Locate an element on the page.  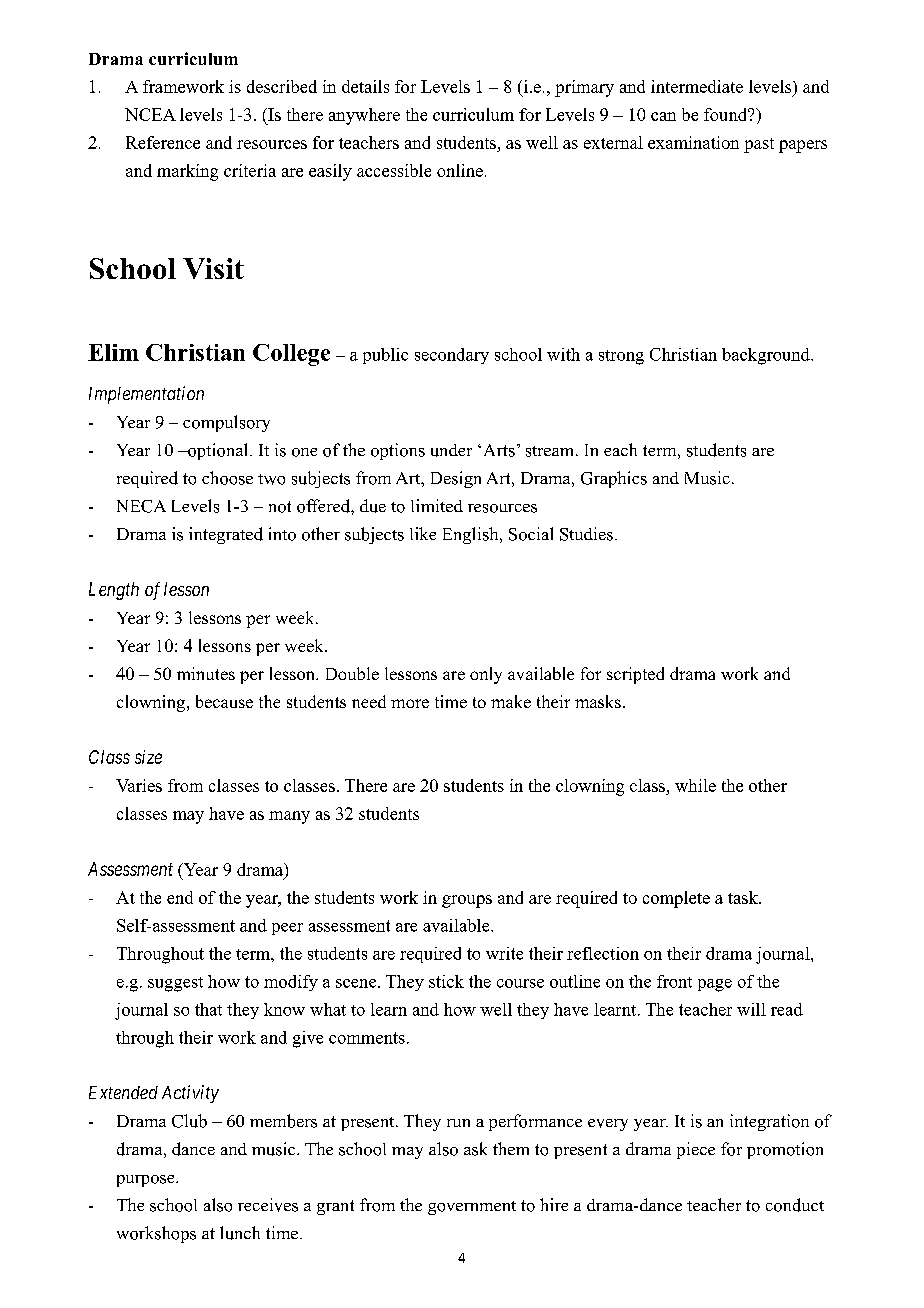
found is located at coordinates (727, 114).
